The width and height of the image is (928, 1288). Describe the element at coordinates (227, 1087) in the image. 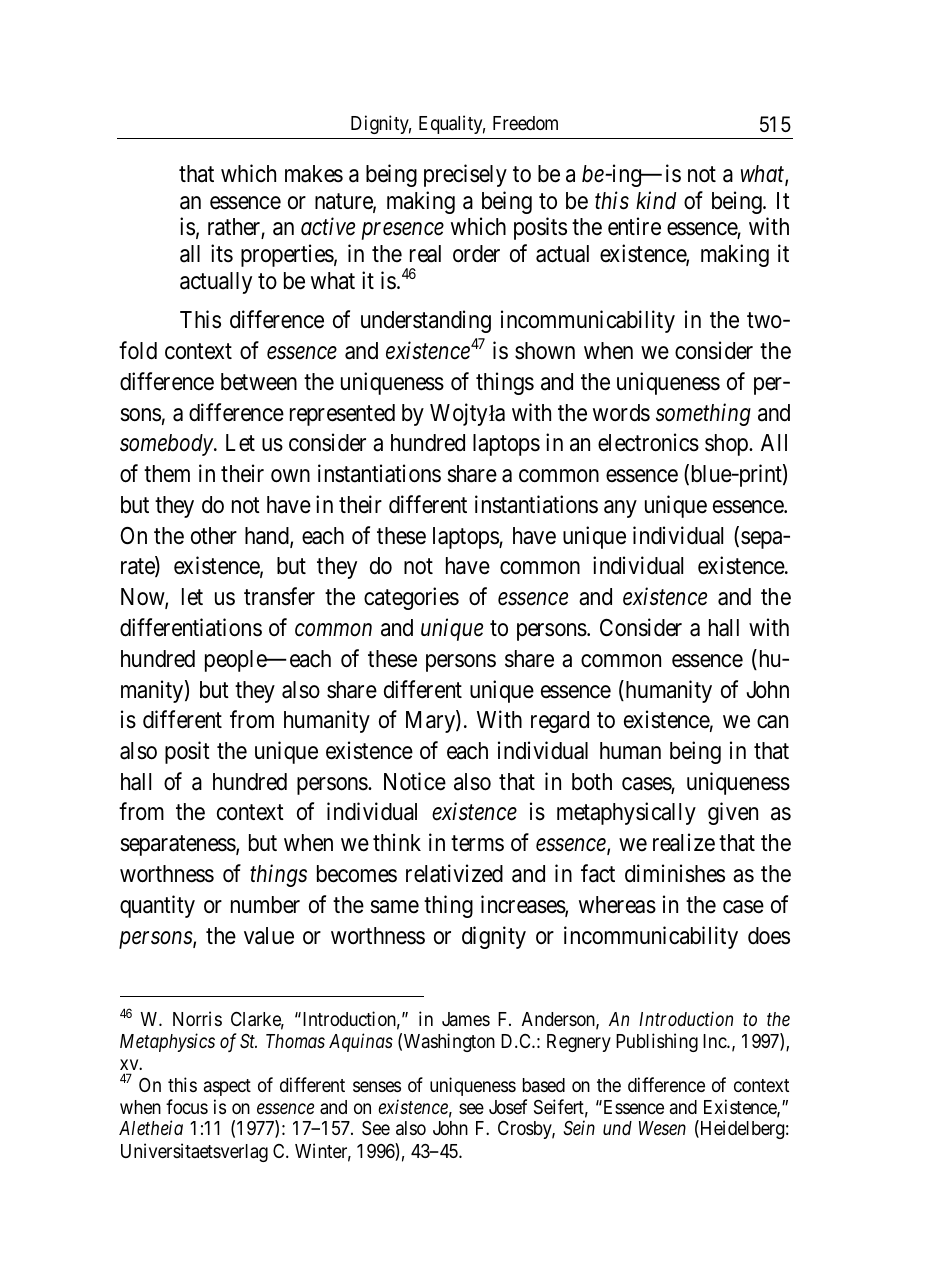

I see `aspect` at that location.
